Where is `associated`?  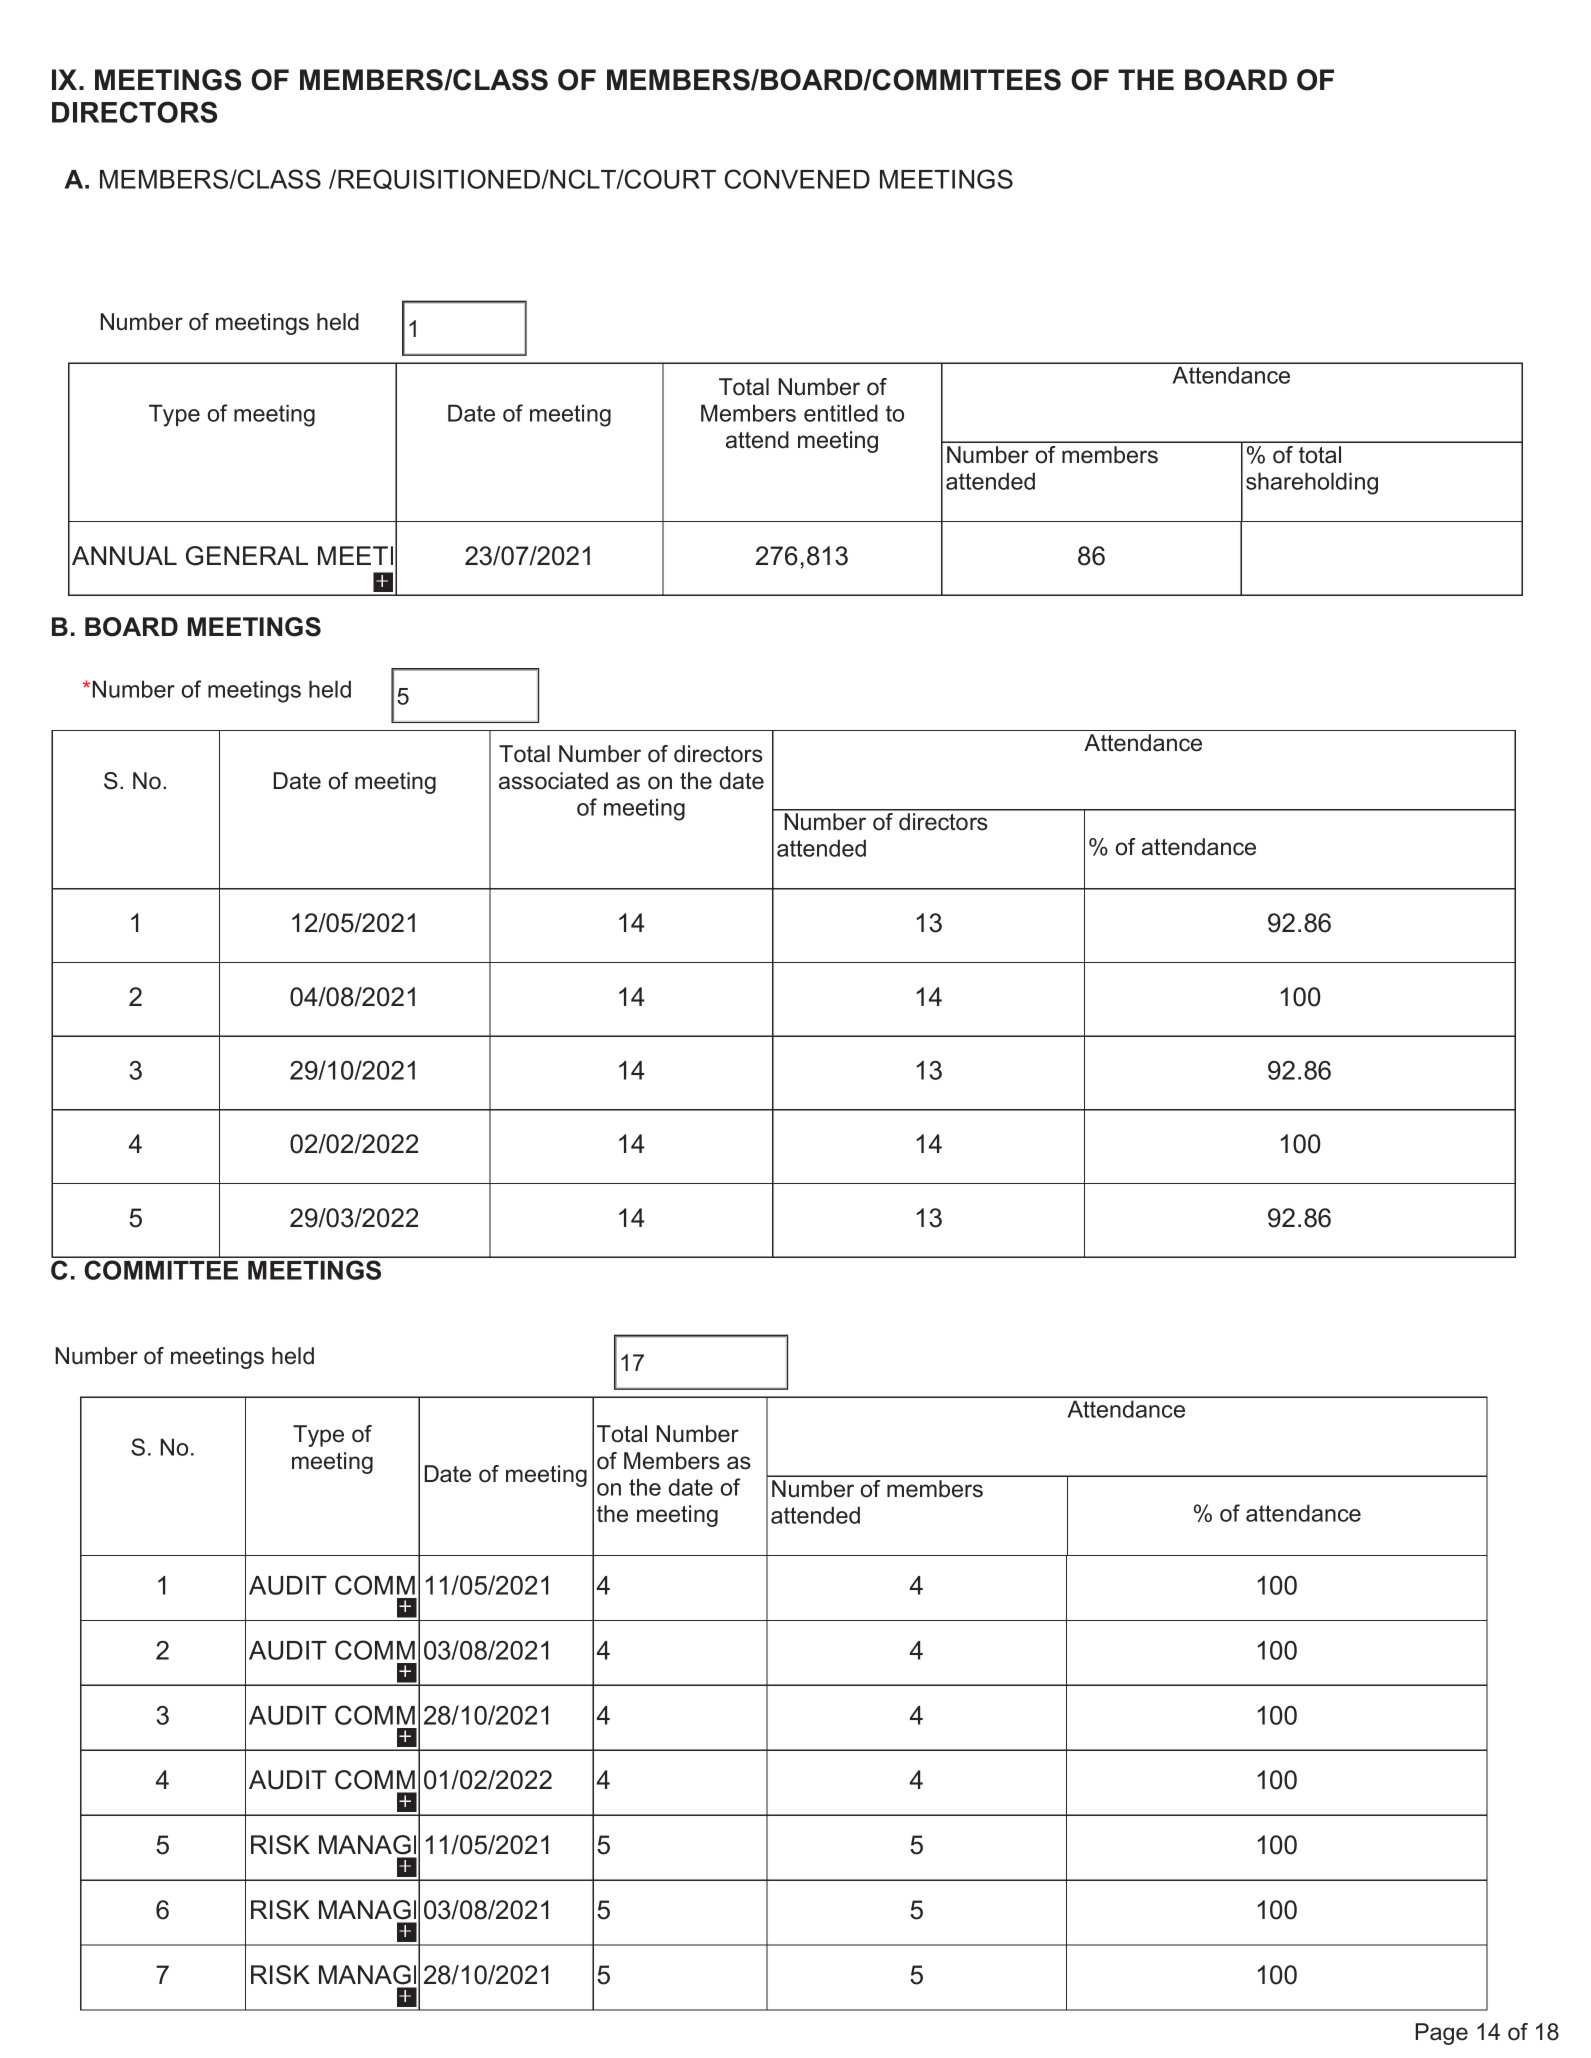 associated is located at coordinates (553, 781).
